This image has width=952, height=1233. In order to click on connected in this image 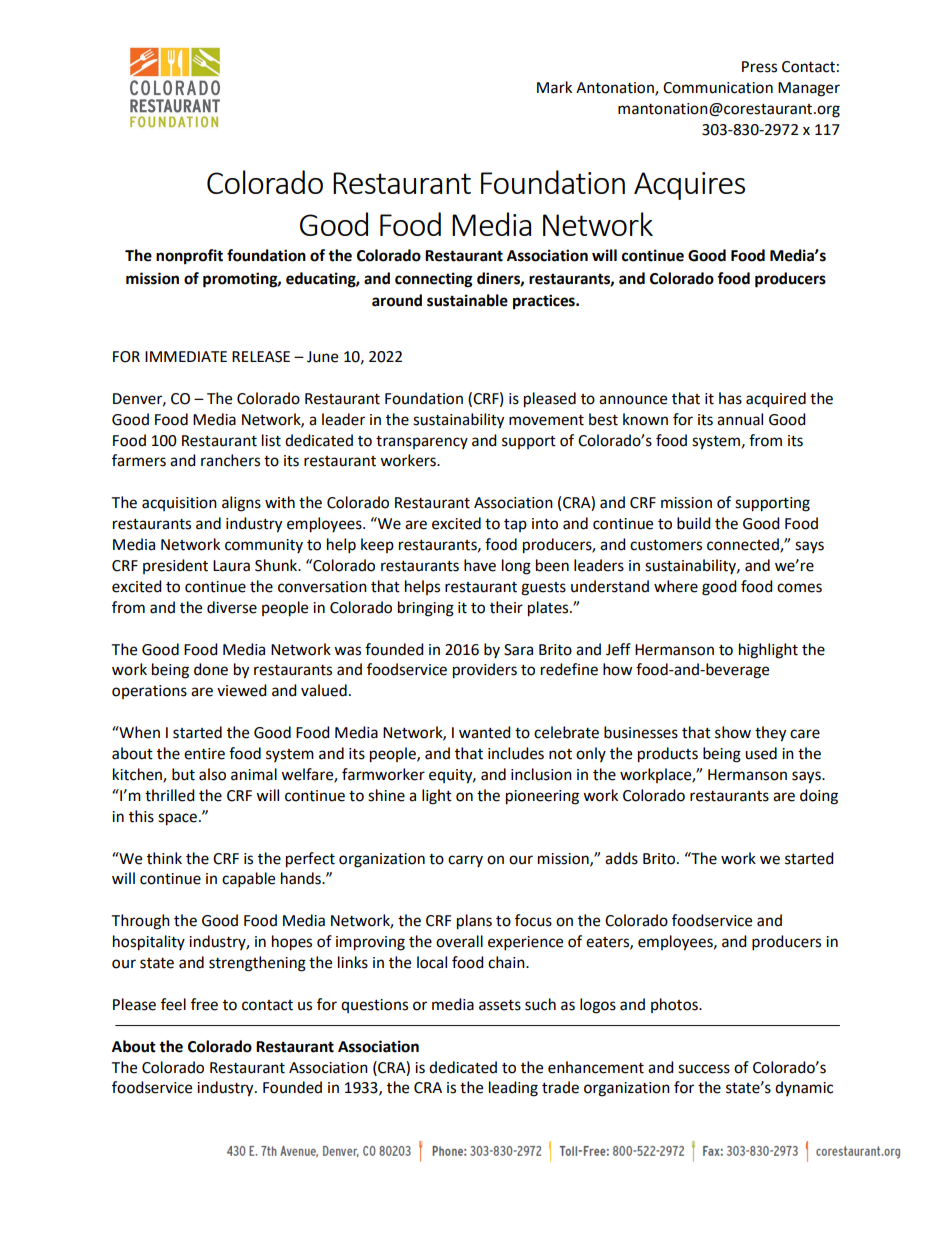, I will do `click(744, 545)`.
